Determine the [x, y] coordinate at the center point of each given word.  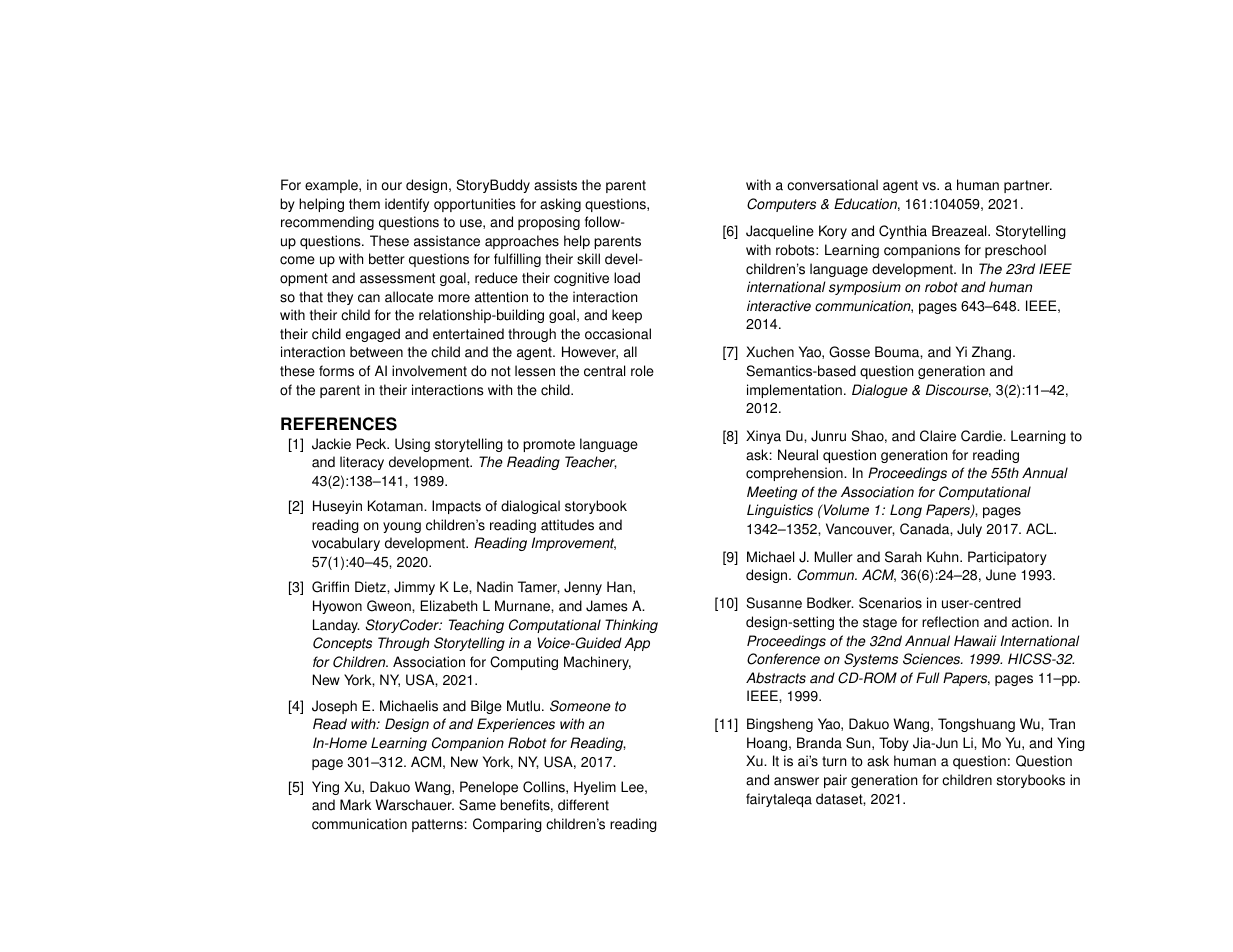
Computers [781, 205]
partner [1028, 186]
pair [835, 781]
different [583, 805]
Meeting [772, 493]
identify [407, 205]
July [969, 530]
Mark [355, 805]
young [402, 527]
